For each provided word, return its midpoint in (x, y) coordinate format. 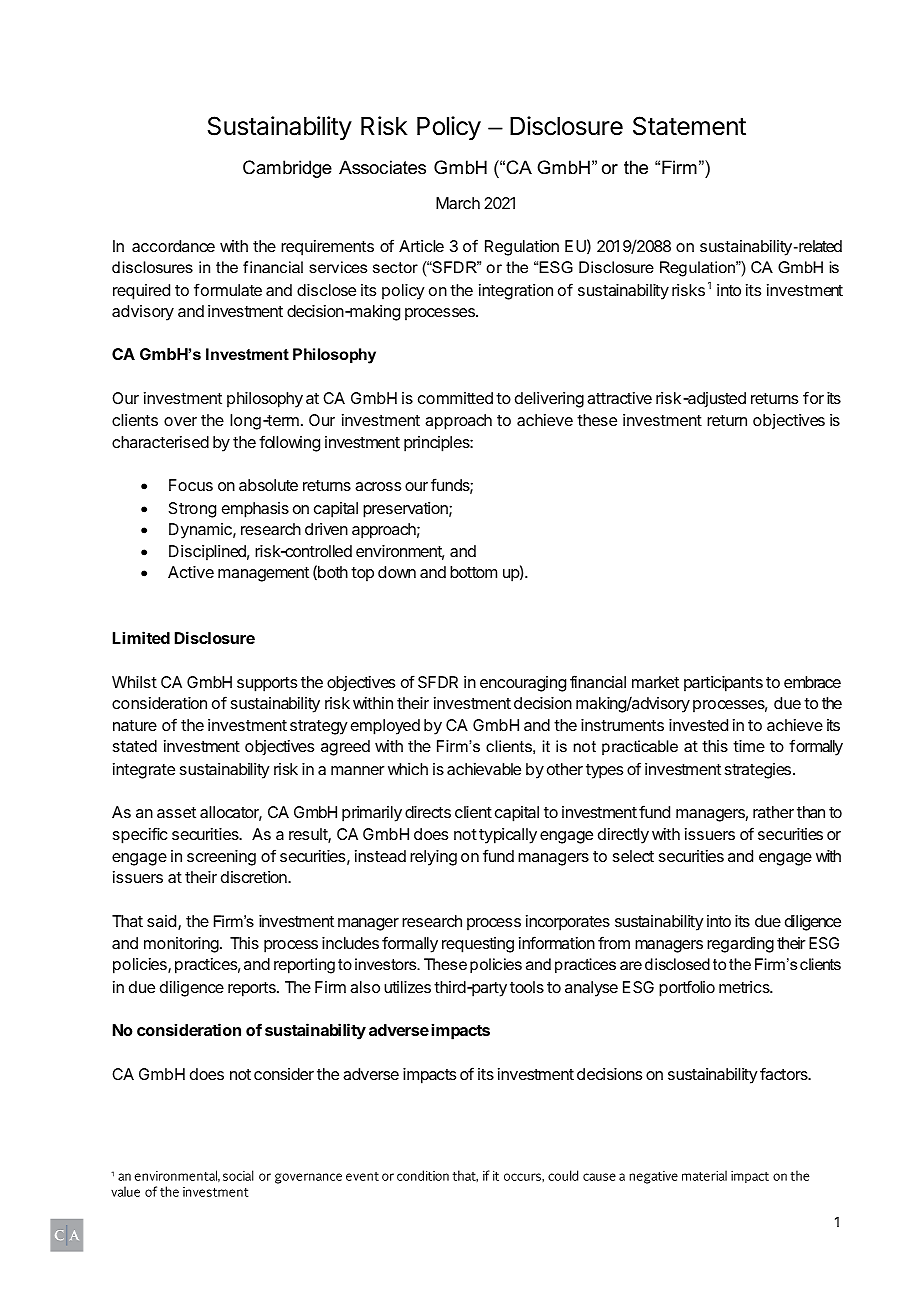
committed (455, 398)
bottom (473, 572)
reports (253, 989)
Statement (689, 126)
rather (773, 812)
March (458, 203)
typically (508, 836)
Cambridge (287, 169)
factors (785, 1073)
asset (176, 812)
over (180, 421)
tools (527, 987)
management (263, 574)
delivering (549, 400)
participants (723, 684)
